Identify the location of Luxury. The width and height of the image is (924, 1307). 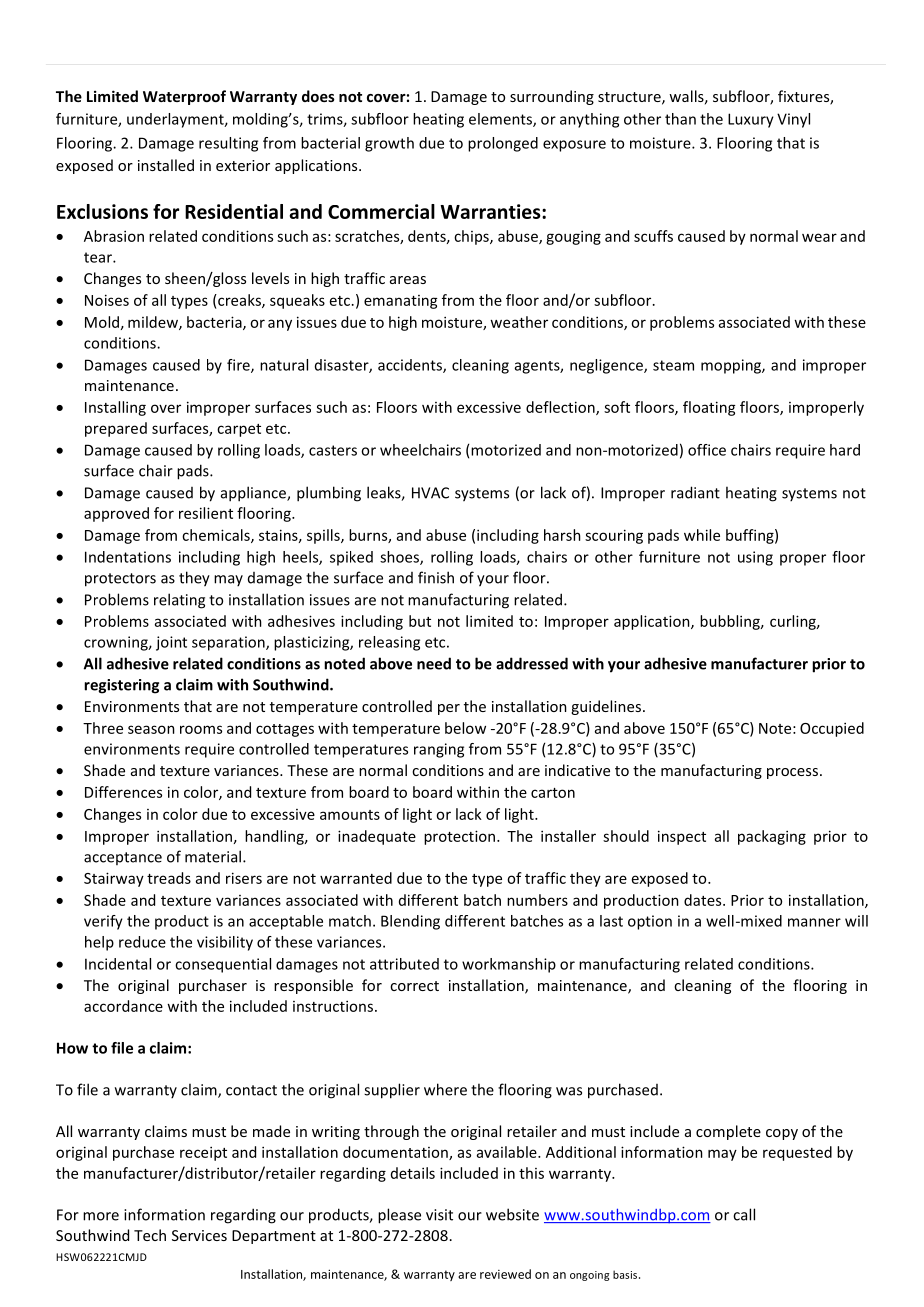
(751, 120).
